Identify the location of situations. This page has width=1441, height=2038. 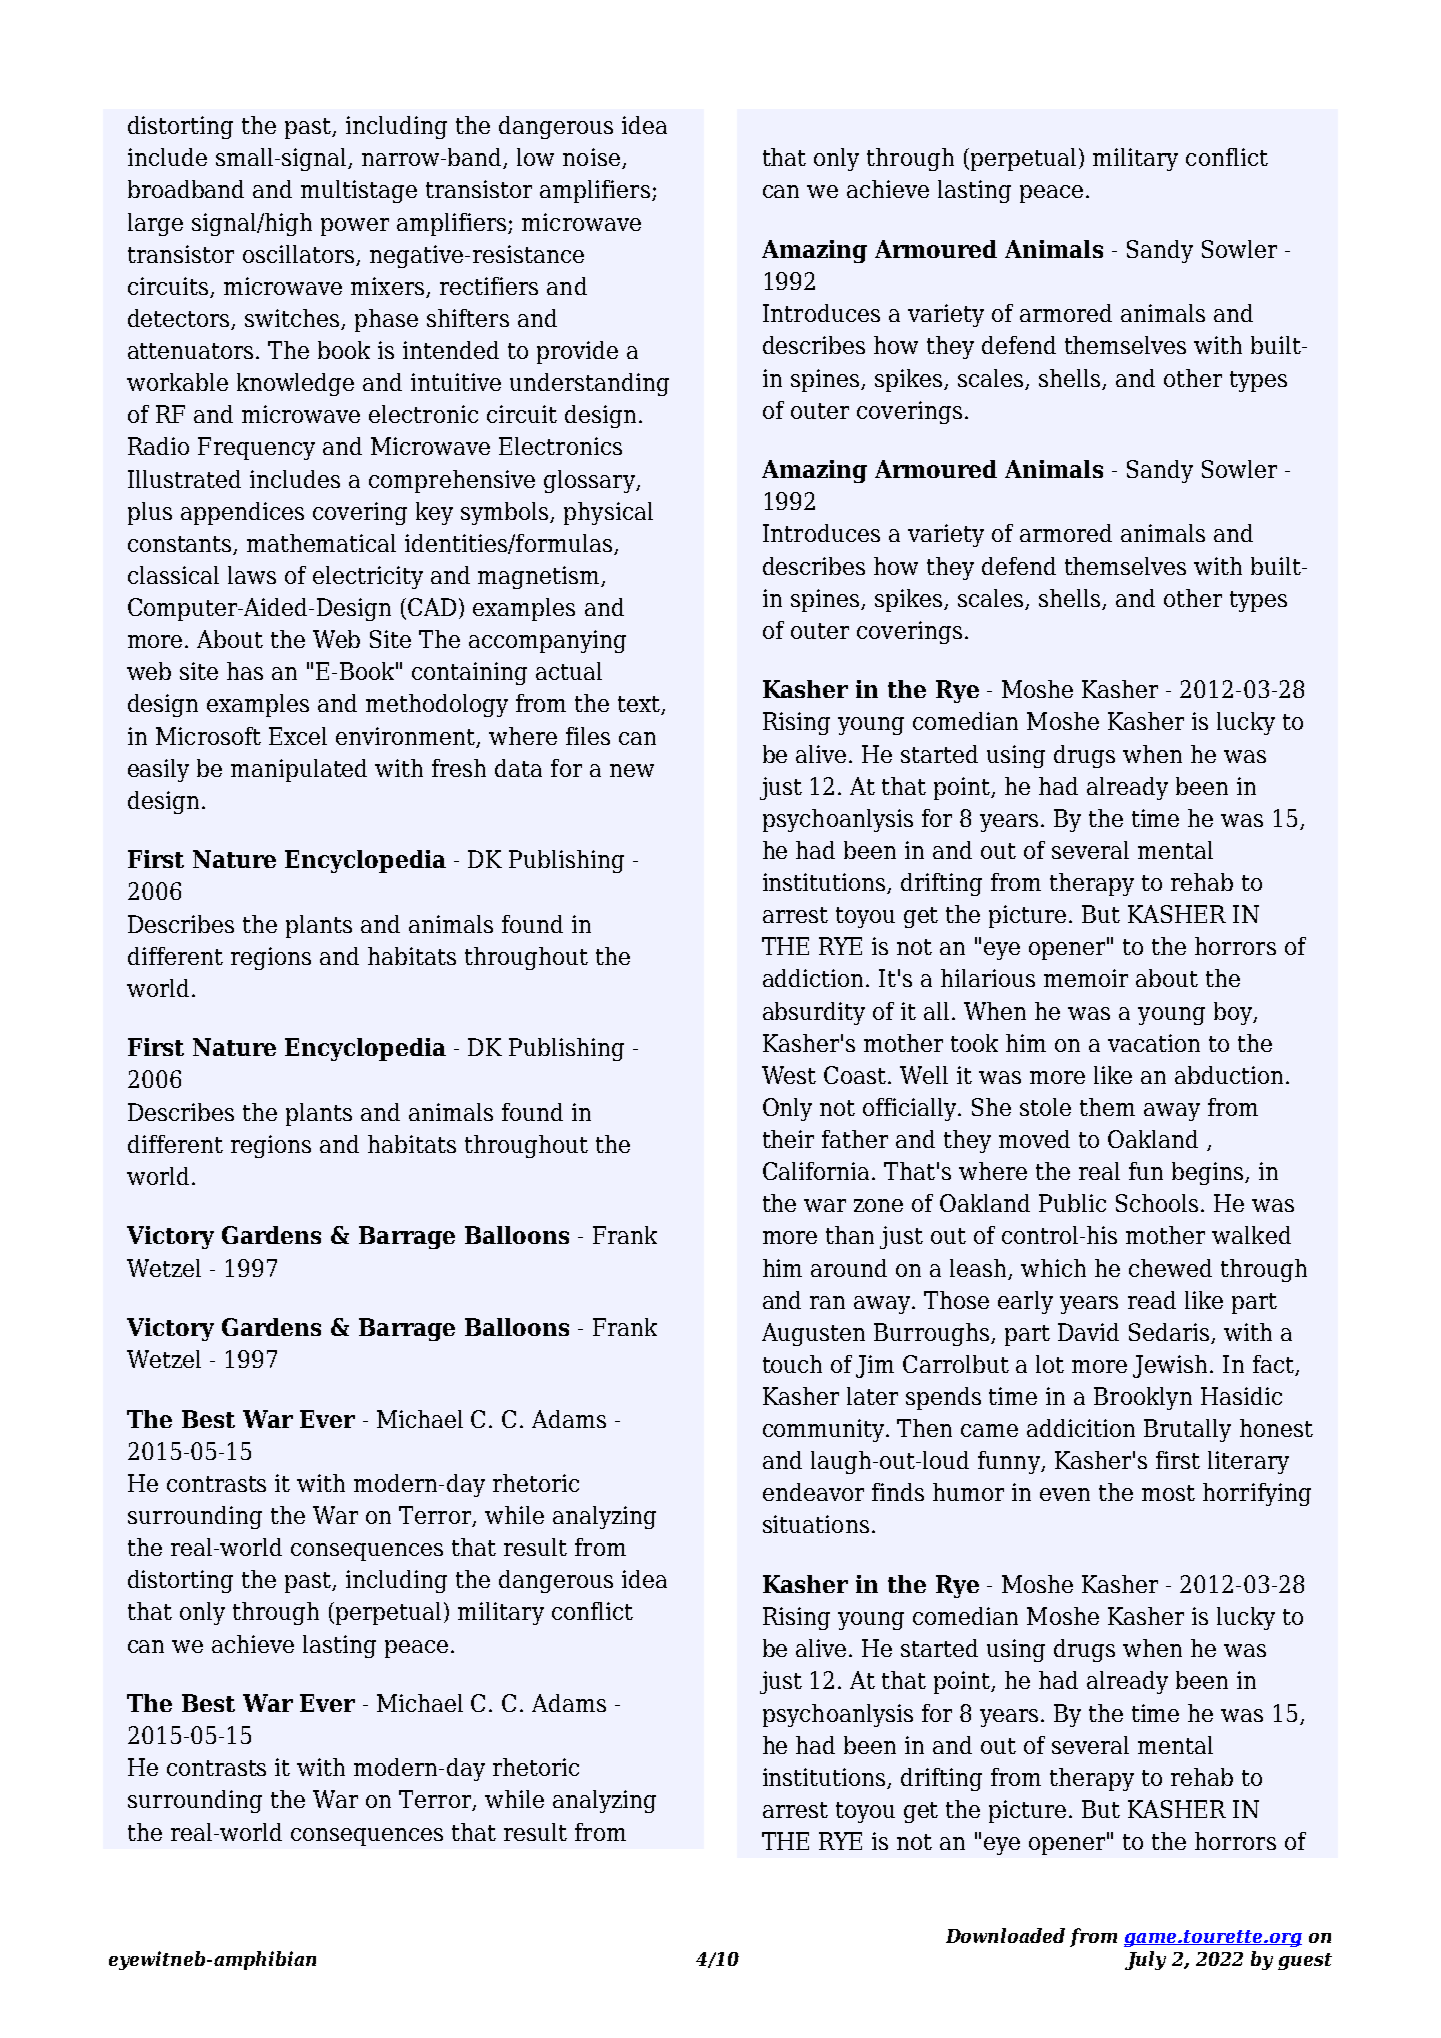
(816, 1524).
